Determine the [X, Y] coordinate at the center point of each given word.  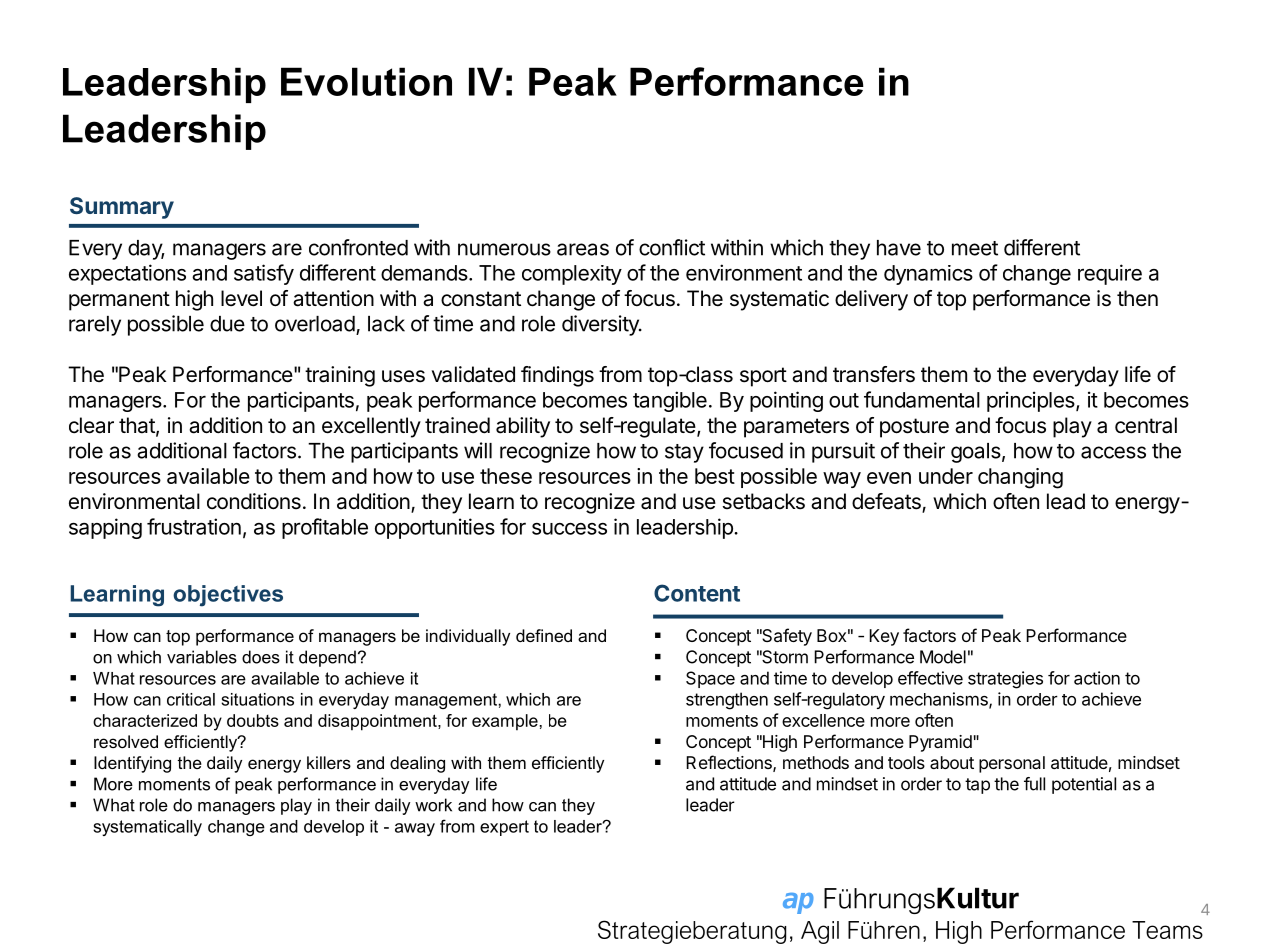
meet [975, 248]
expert [504, 828]
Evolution [366, 81]
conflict [672, 247]
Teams [1167, 930]
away [415, 829]
